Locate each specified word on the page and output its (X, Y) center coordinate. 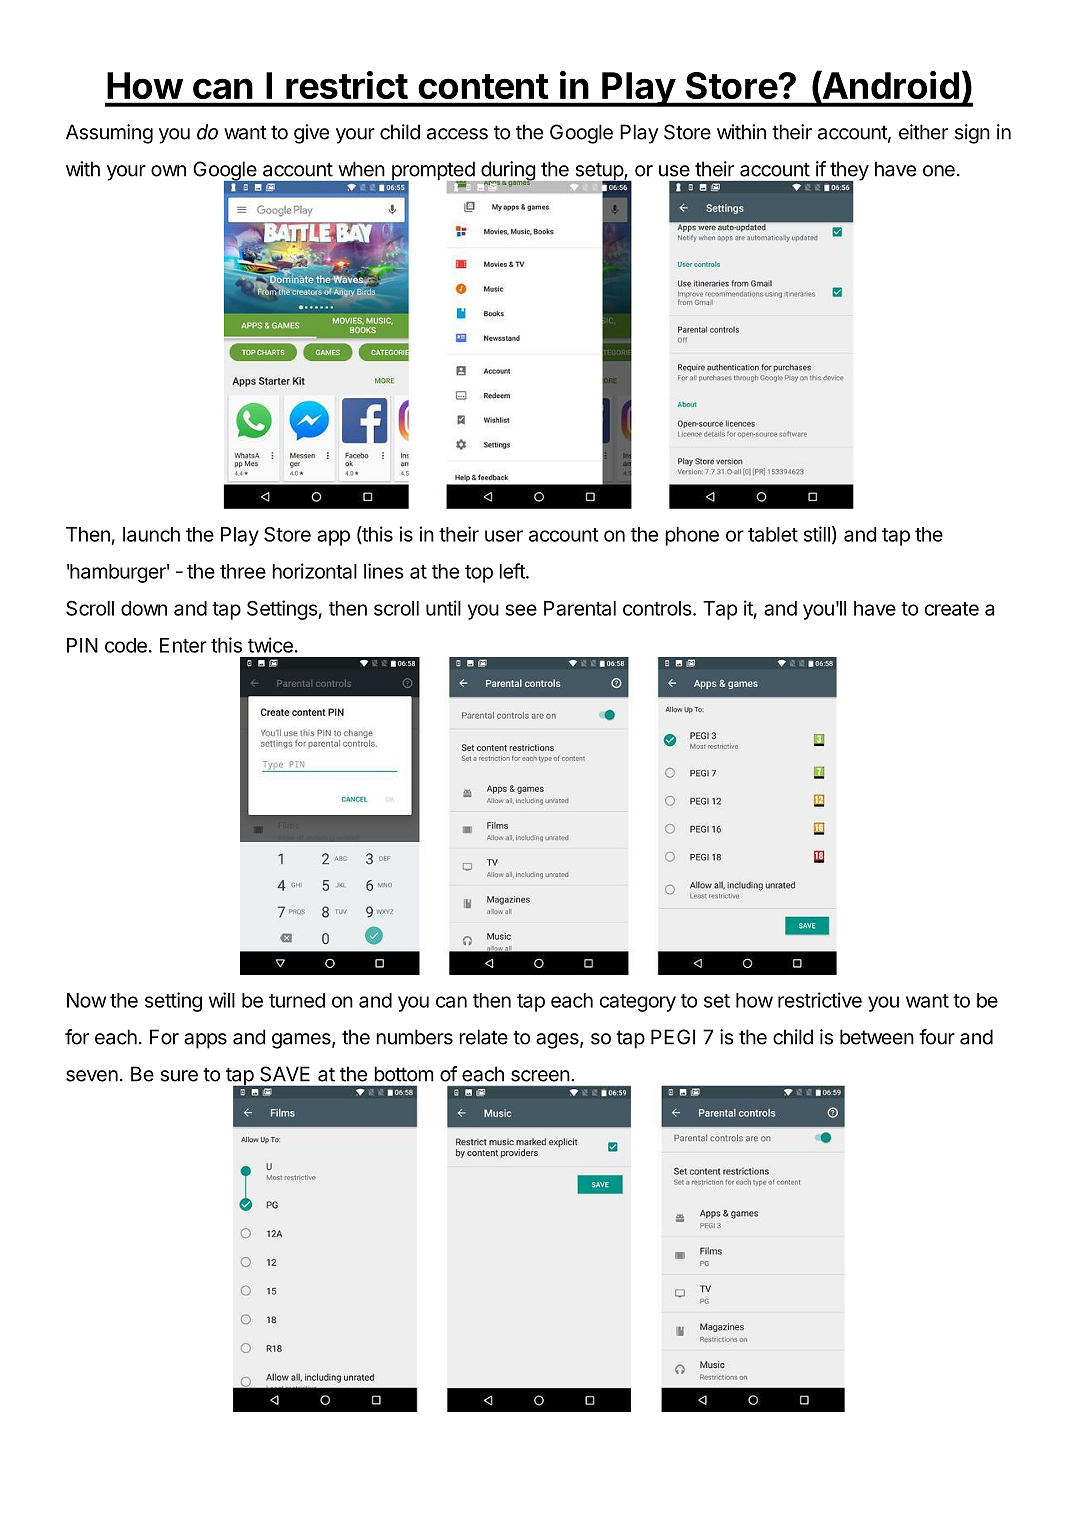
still (816, 534)
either (923, 132)
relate (483, 1037)
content (483, 86)
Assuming (109, 134)
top (479, 574)
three (243, 571)
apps (205, 1041)
